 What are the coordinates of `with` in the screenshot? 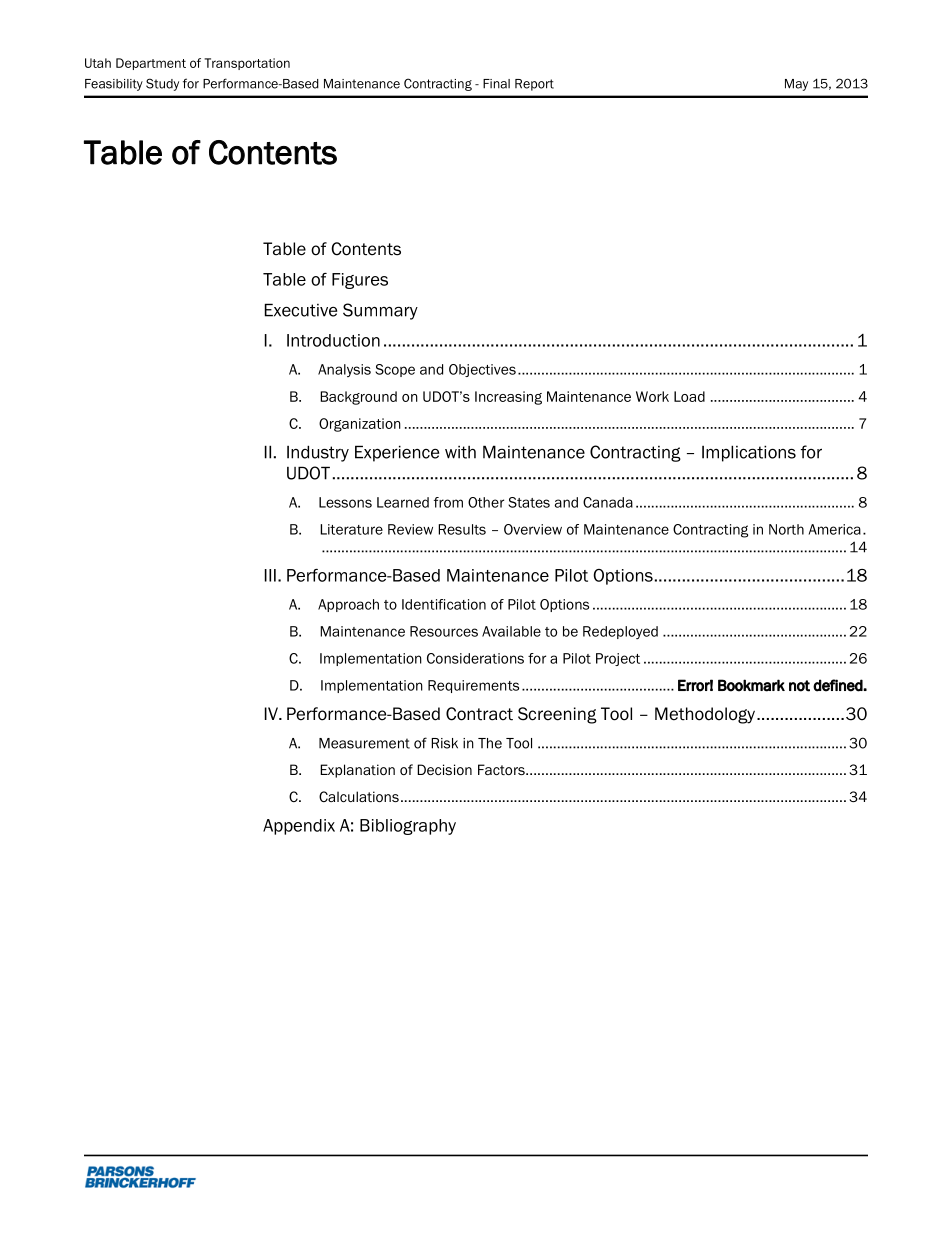 It's located at (460, 452).
